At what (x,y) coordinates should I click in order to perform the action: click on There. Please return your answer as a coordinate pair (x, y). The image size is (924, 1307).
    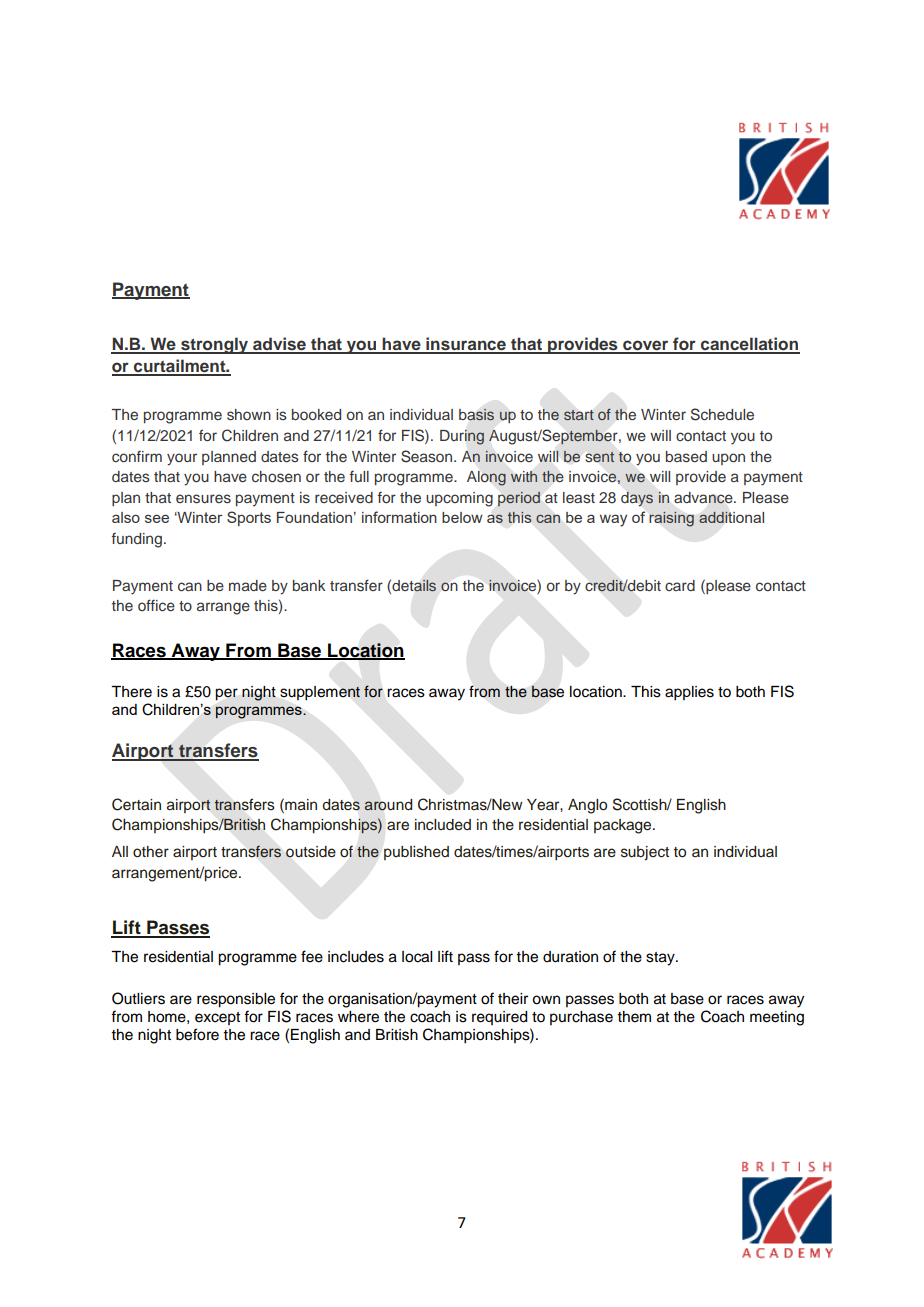
    Looking at the image, I should click on (131, 692).
